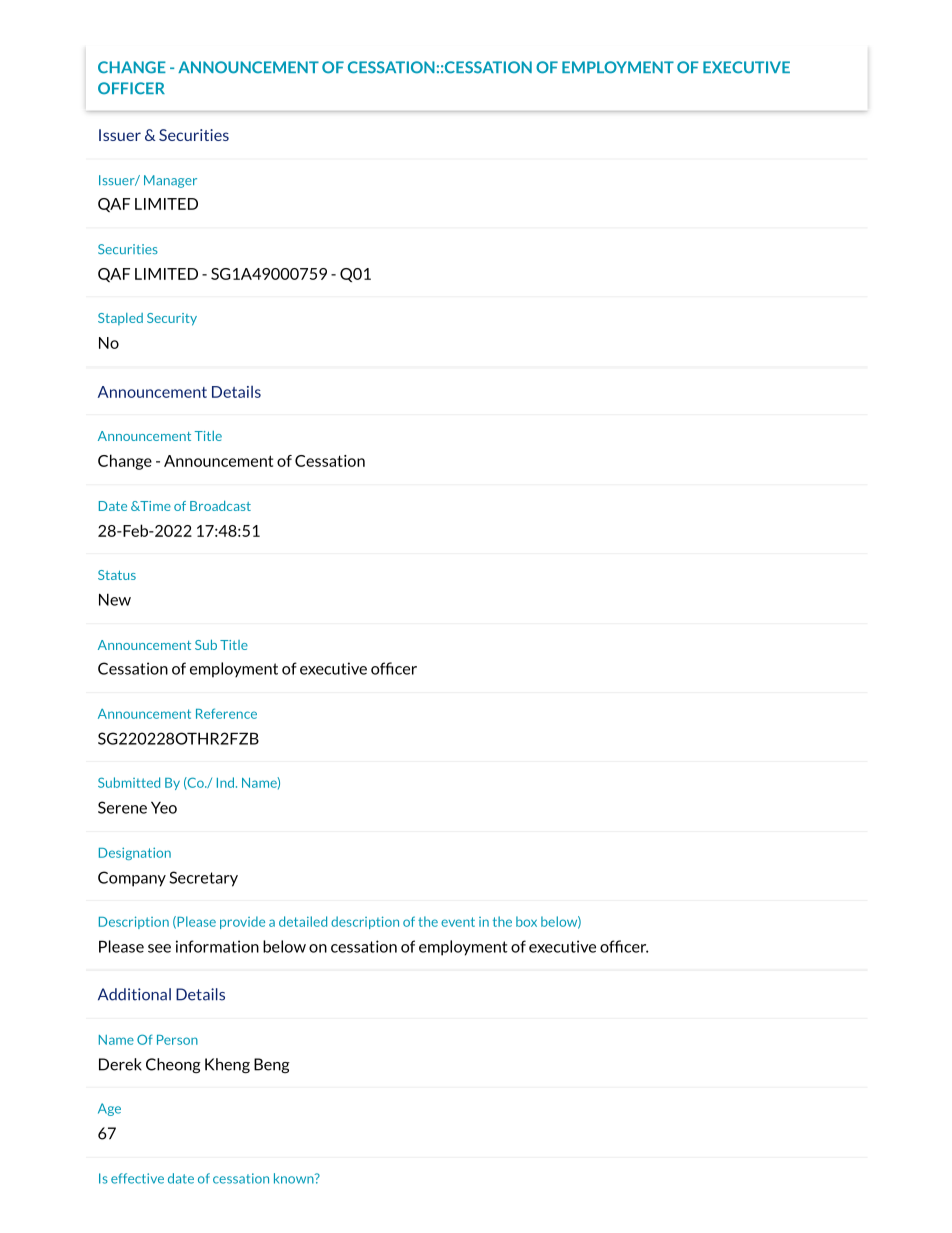  I want to click on Ind, so click(225, 782).
